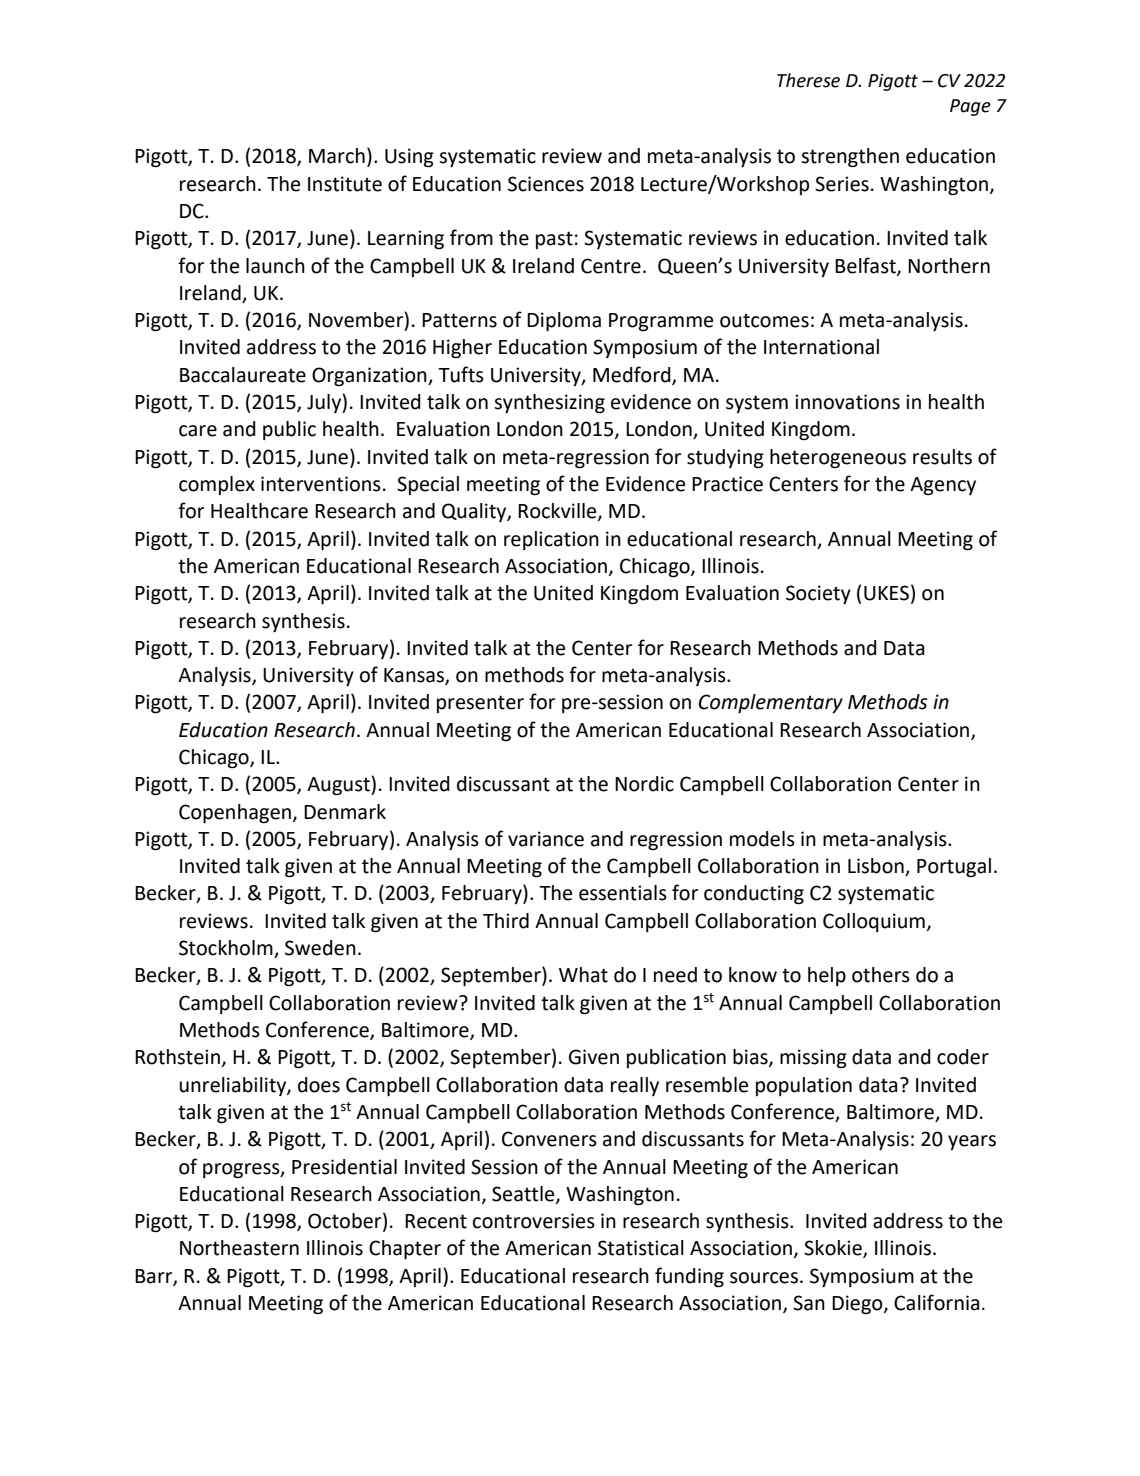 This image has height=1476, width=1140. What do you see at coordinates (239, 1248) in the image?
I see `Northeastern` at bounding box center [239, 1248].
